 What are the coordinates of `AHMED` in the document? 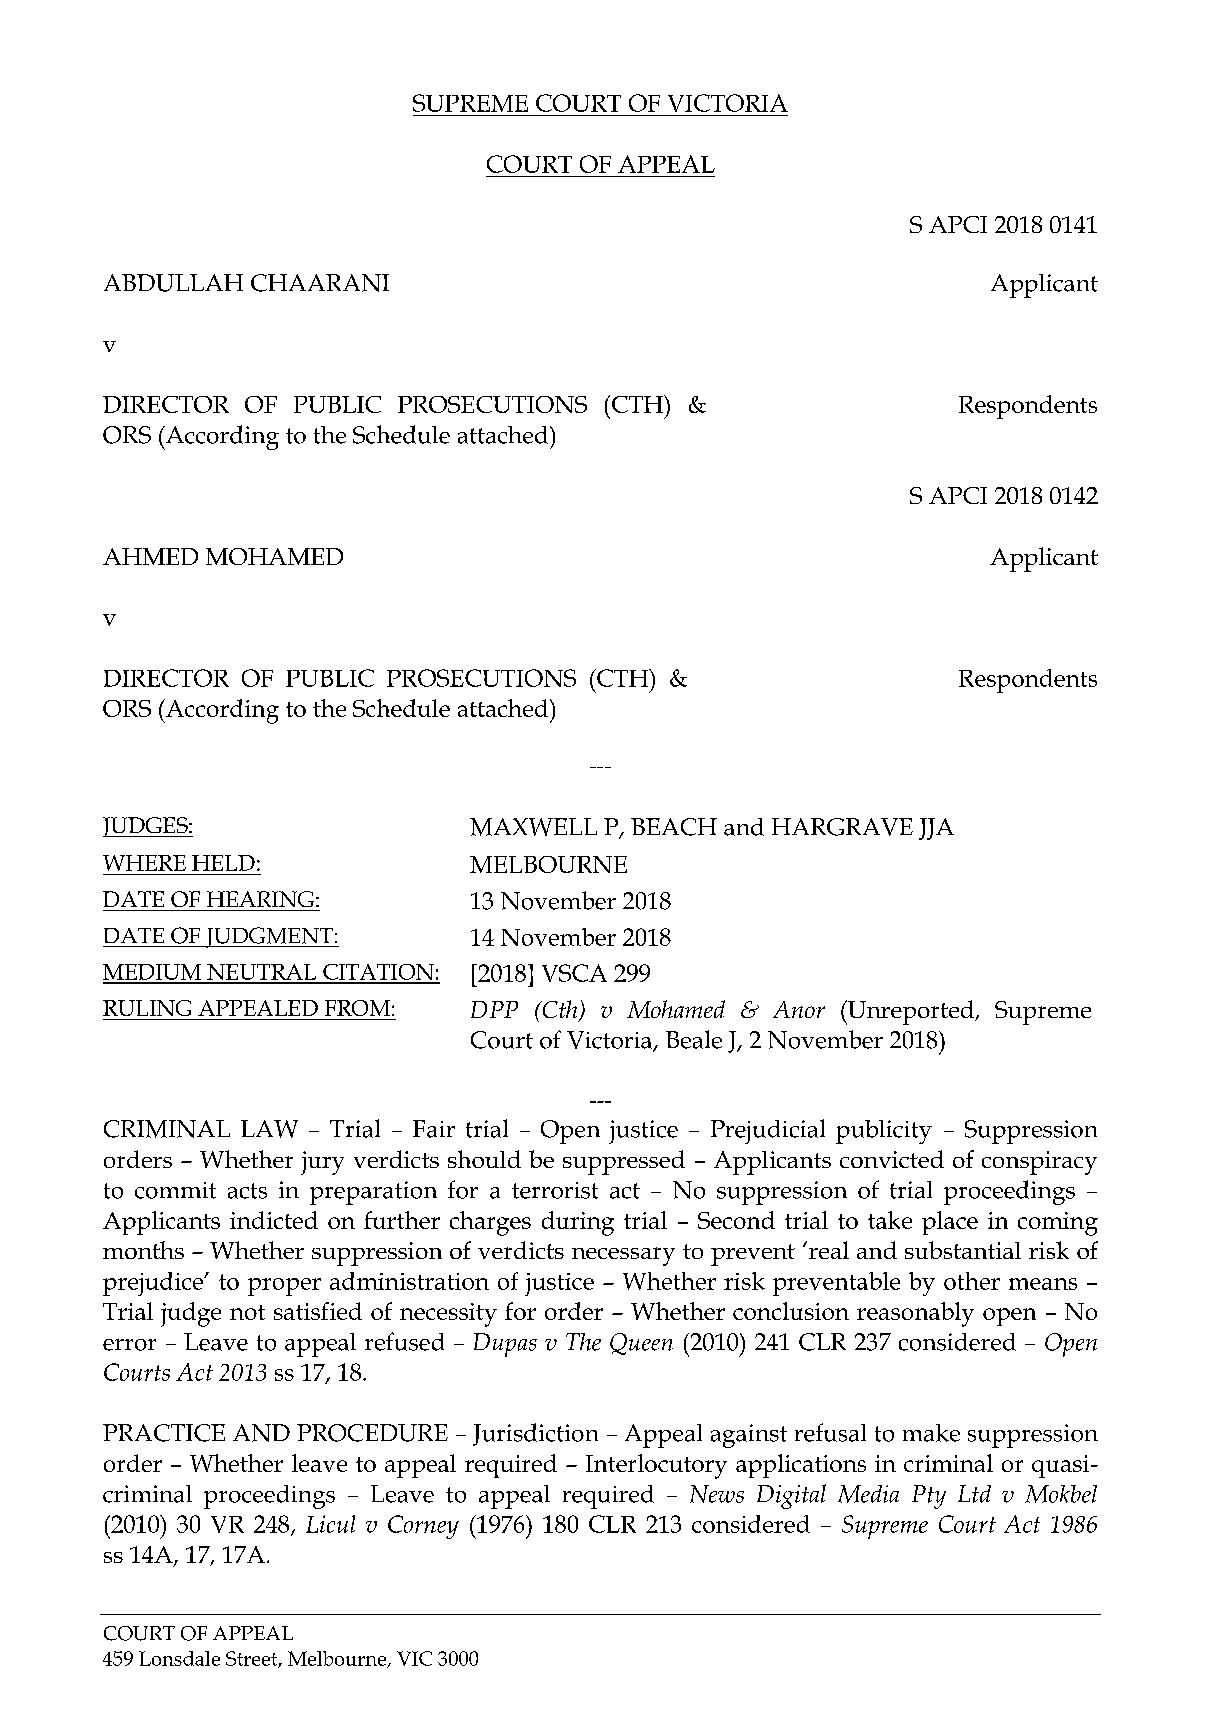 It's located at (150, 556).
